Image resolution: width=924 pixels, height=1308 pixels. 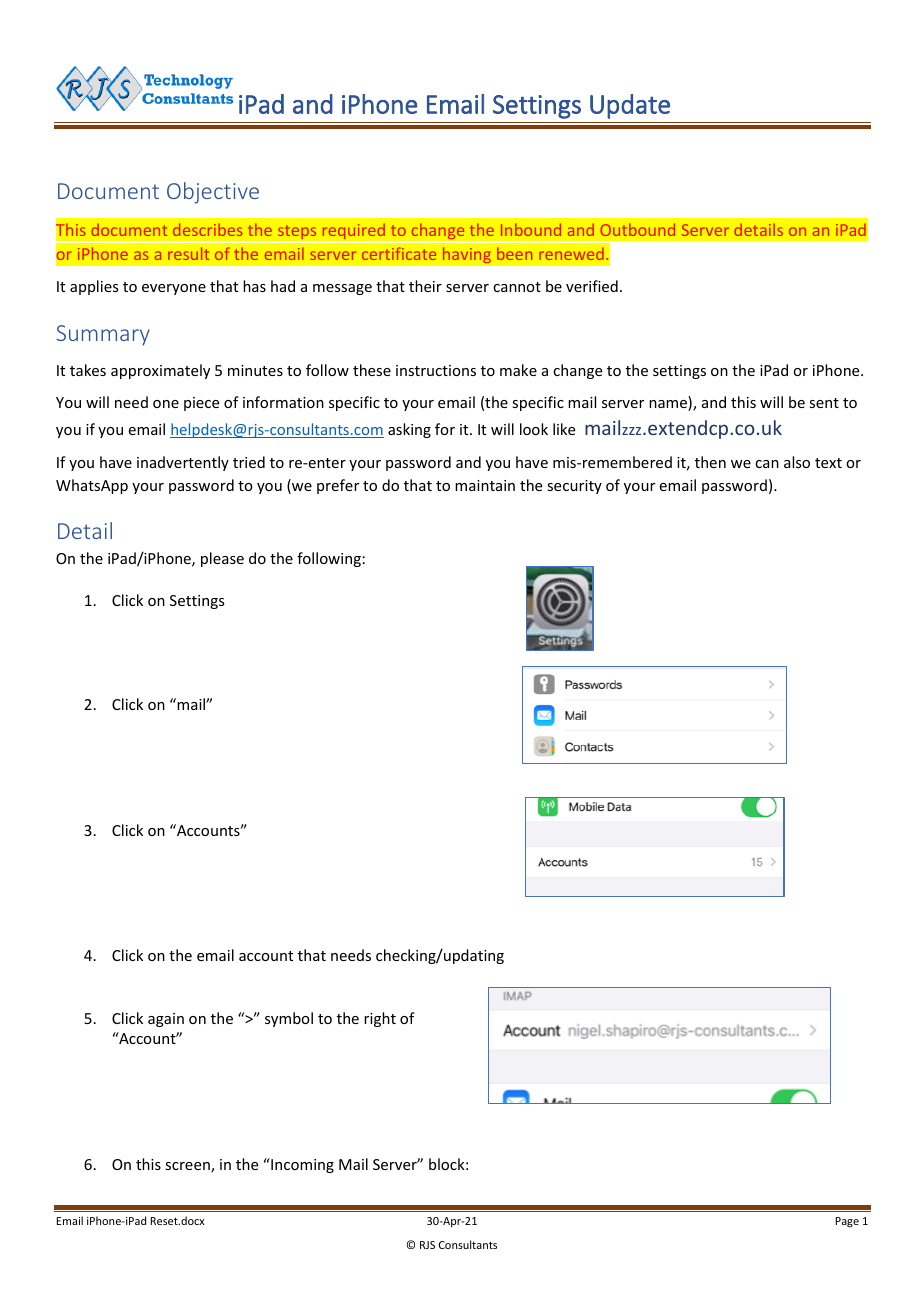 I want to click on Inbound, so click(x=531, y=229).
